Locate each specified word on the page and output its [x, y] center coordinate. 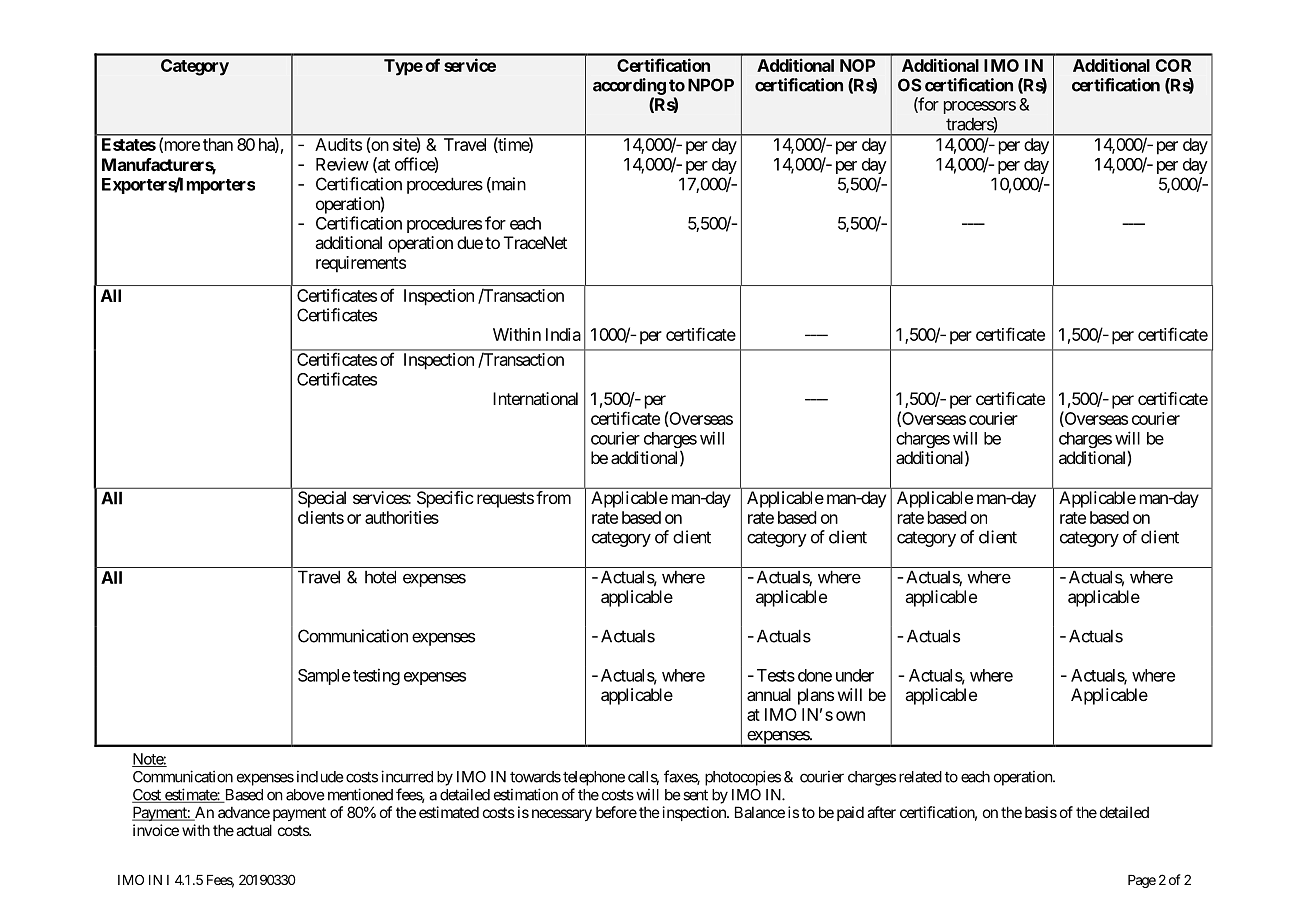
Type [403, 67]
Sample [324, 677]
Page [1142, 881]
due [470, 242]
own [850, 716]
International [535, 398]
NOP [857, 65]
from [553, 497]
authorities [402, 517]
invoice [156, 830]
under [855, 675]
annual [769, 694]
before [616, 812]
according [629, 86]
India [563, 334]
